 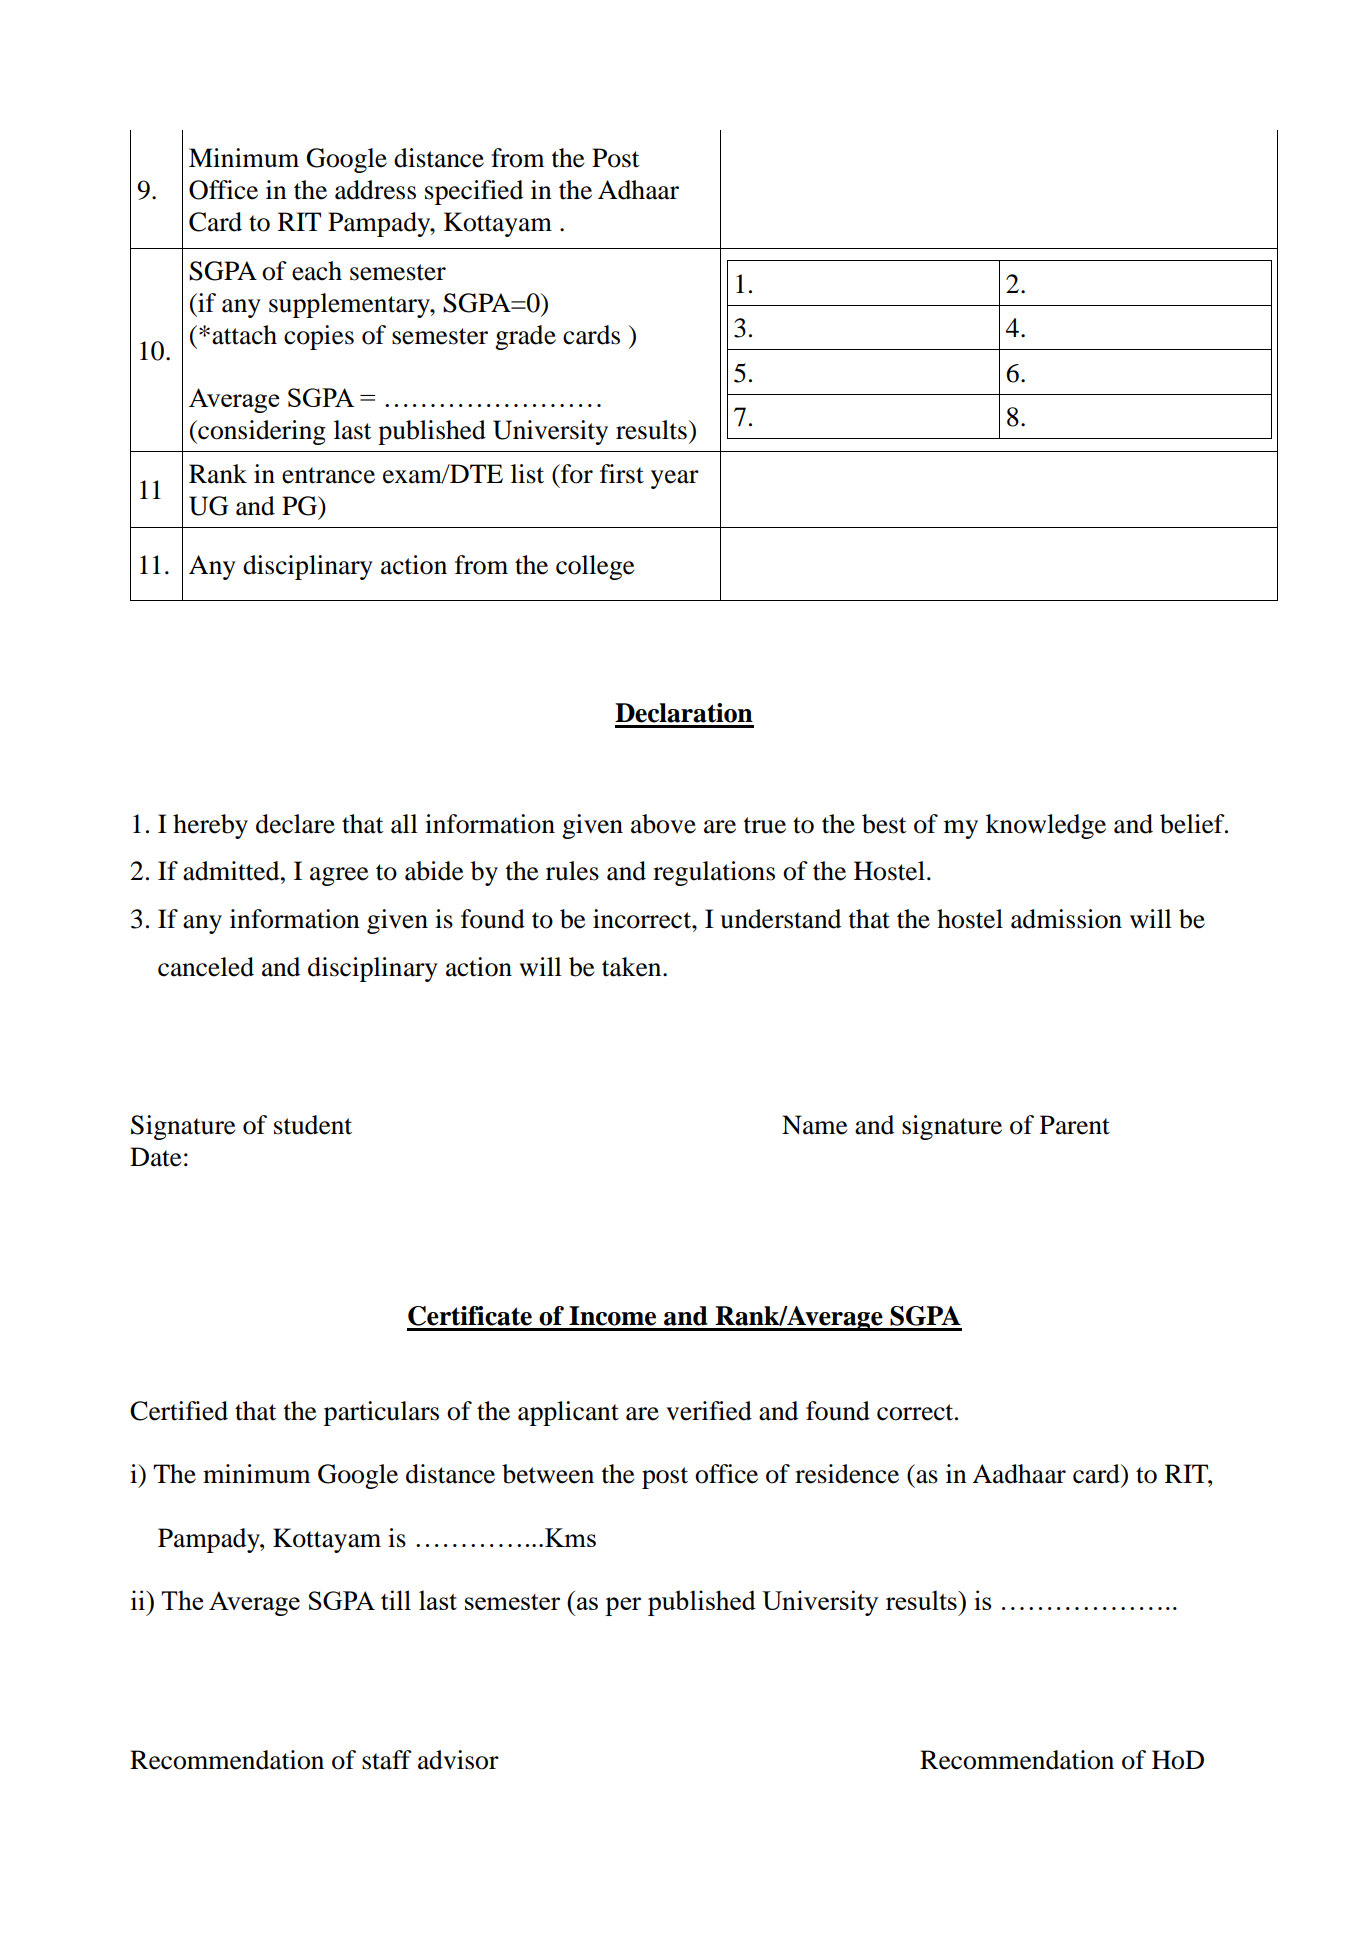 I want to click on above, so click(x=663, y=824).
